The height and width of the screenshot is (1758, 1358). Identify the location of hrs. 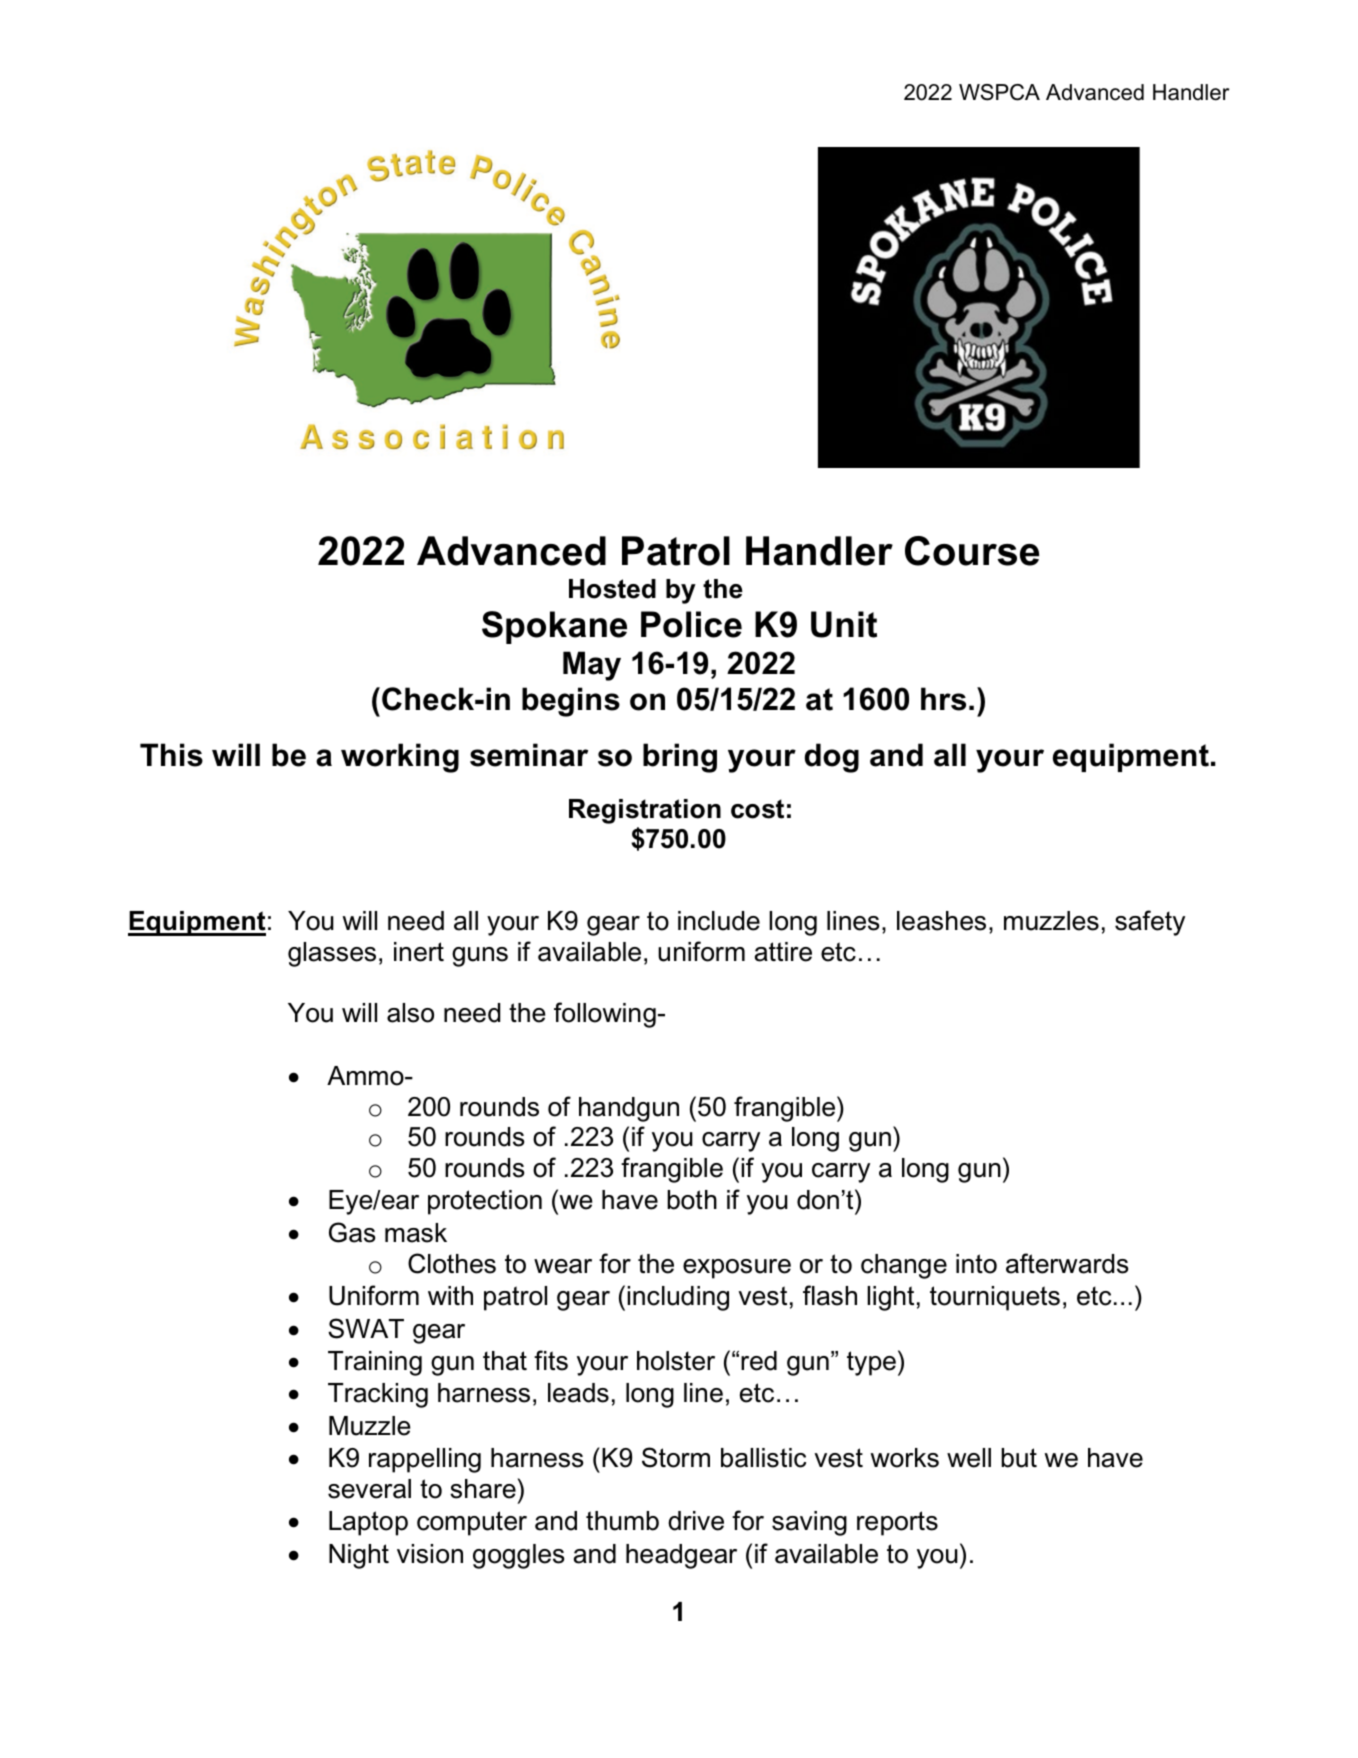
(943, 699).
